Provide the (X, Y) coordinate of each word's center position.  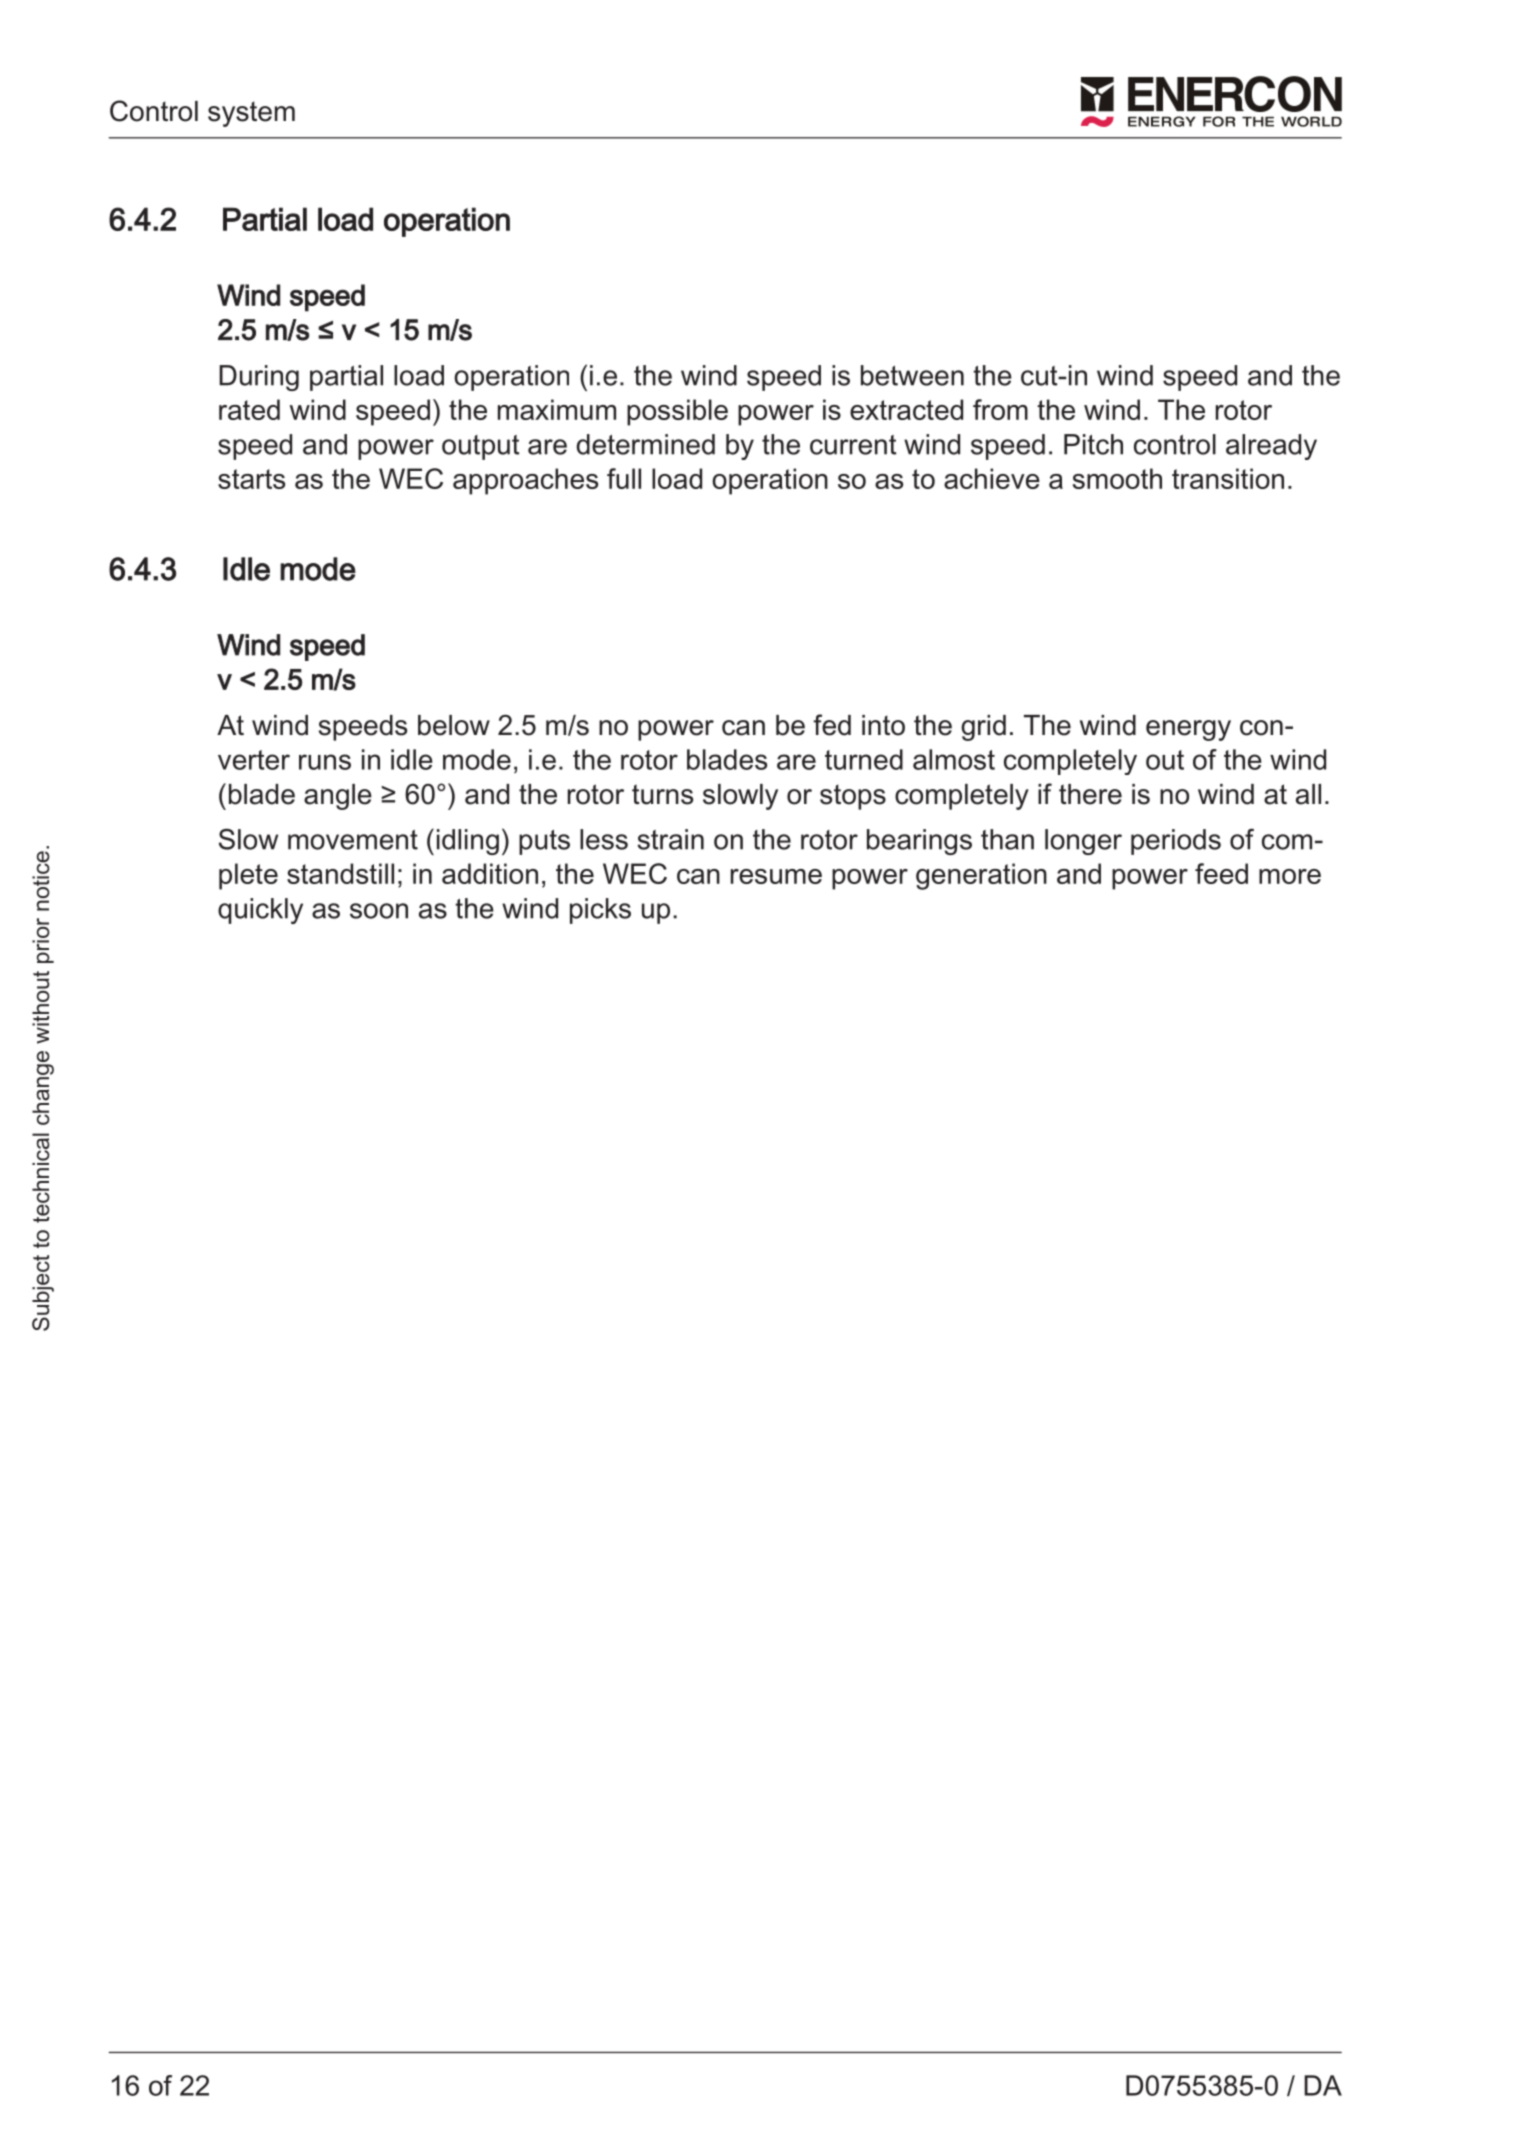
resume (776, 876)
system (251, 114)
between (912, 375)
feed (1221, 873)
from (1000, 409)
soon (379, 911)
